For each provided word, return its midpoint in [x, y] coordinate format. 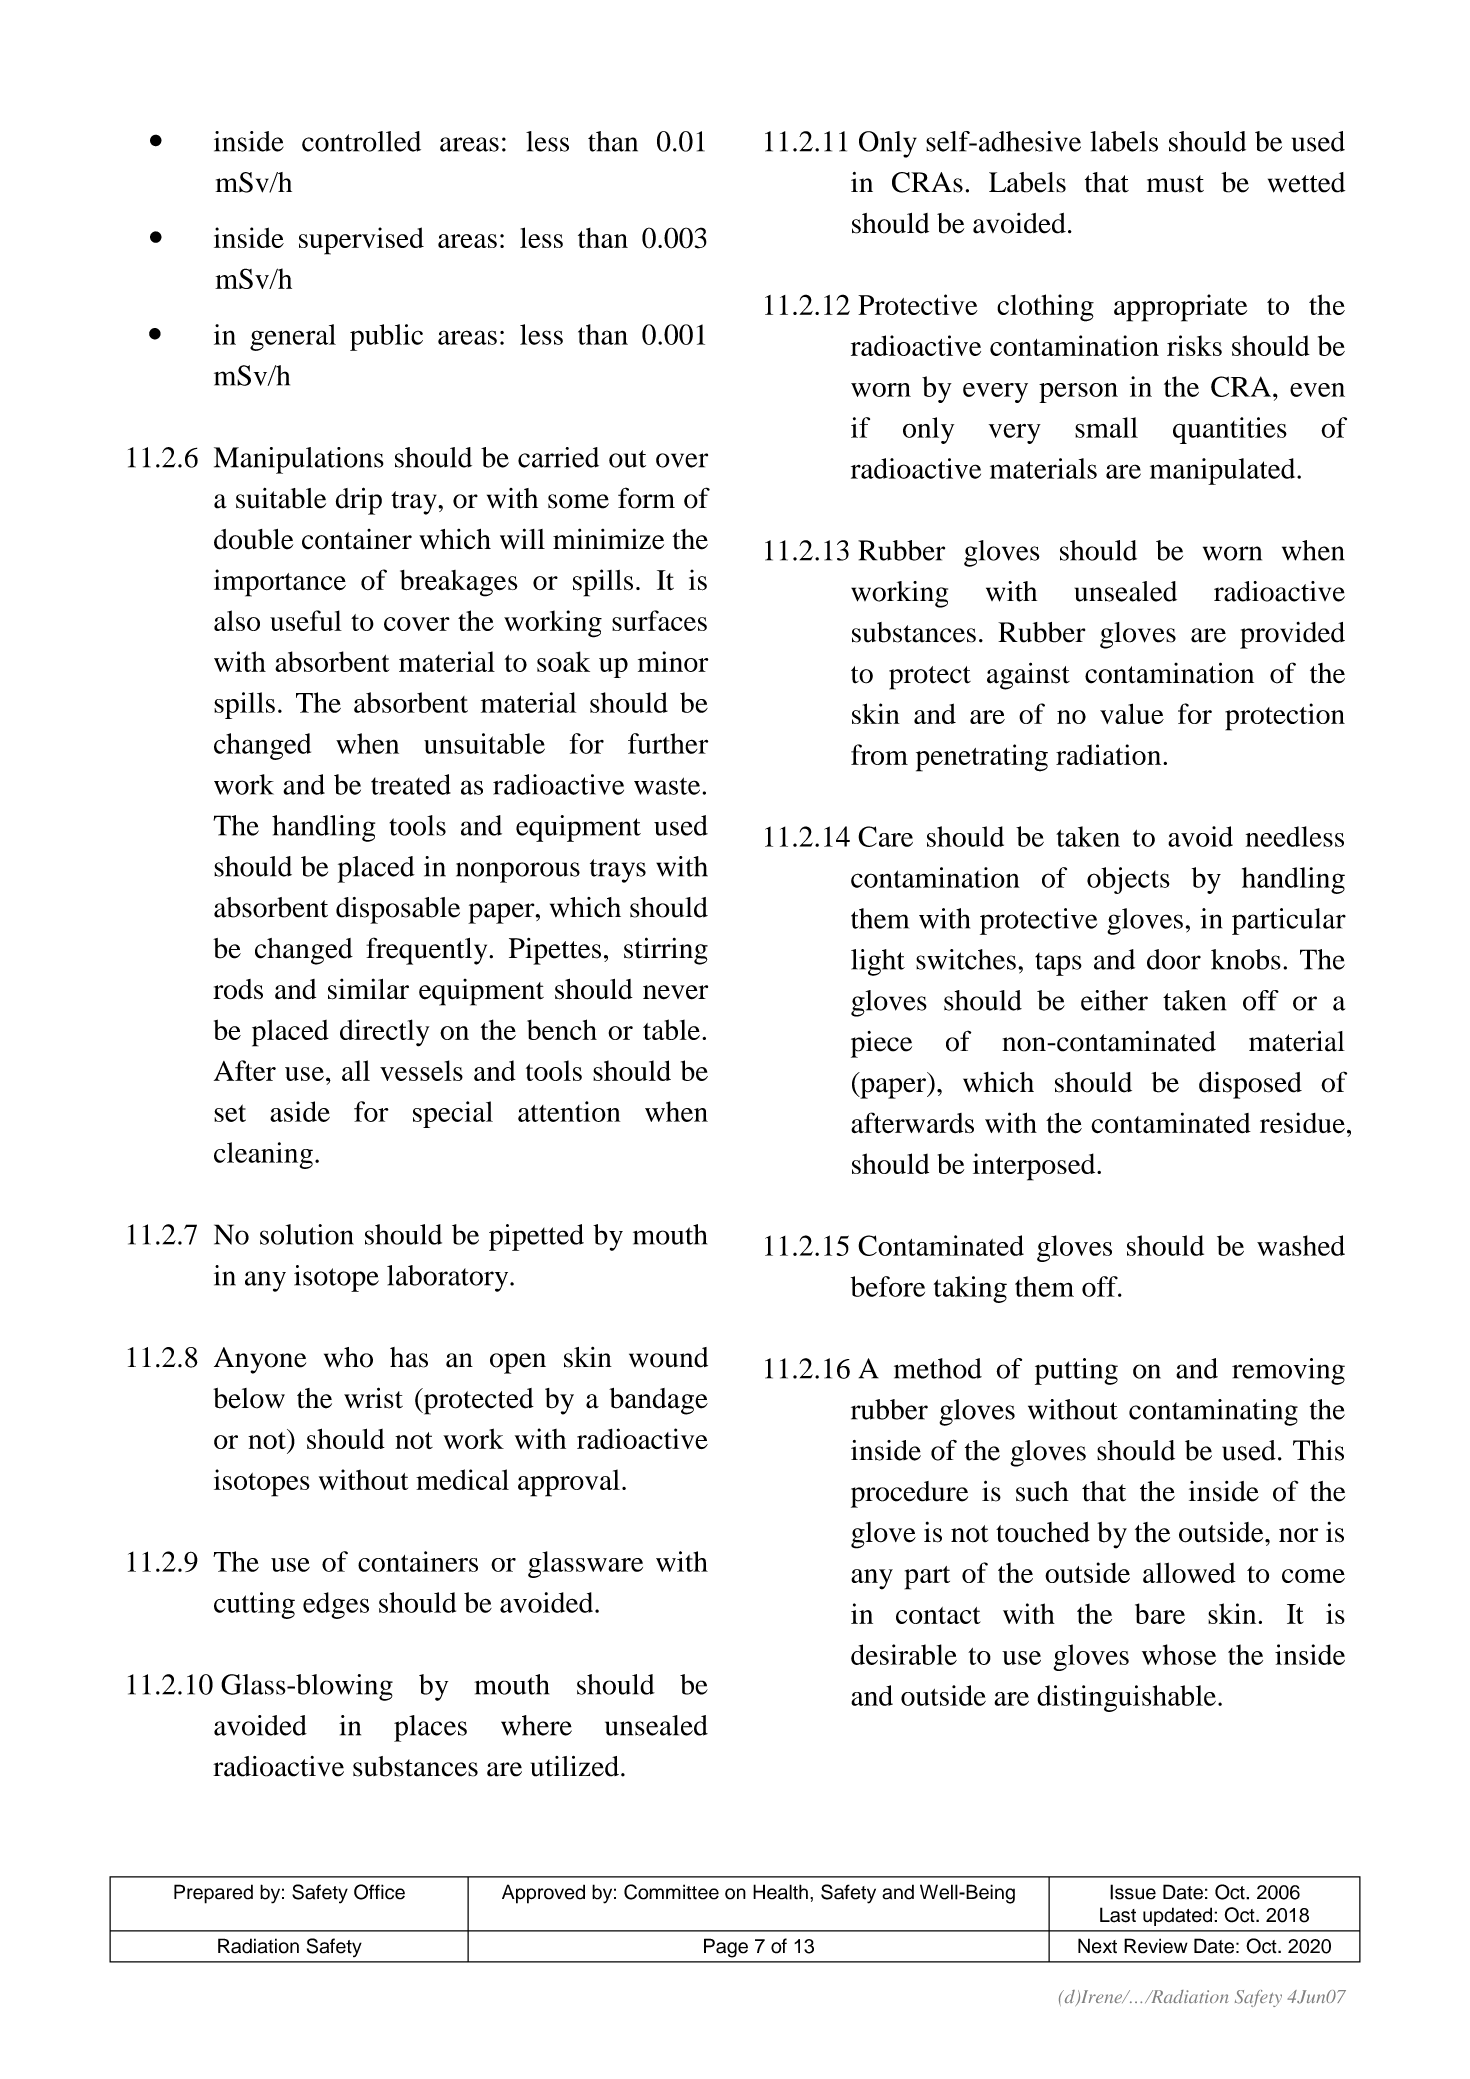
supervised [361, 241]
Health [780, 1892]
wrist [373, 1398]
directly [384, 1033]
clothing [1045, 308]
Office [379, 1892]
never [675, 992]
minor [673, 661]
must [1175, 184]
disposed [1250, 1085]
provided [1292, 635]
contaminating [1213, 1412]
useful [306, 620]
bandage [658, 1401]
